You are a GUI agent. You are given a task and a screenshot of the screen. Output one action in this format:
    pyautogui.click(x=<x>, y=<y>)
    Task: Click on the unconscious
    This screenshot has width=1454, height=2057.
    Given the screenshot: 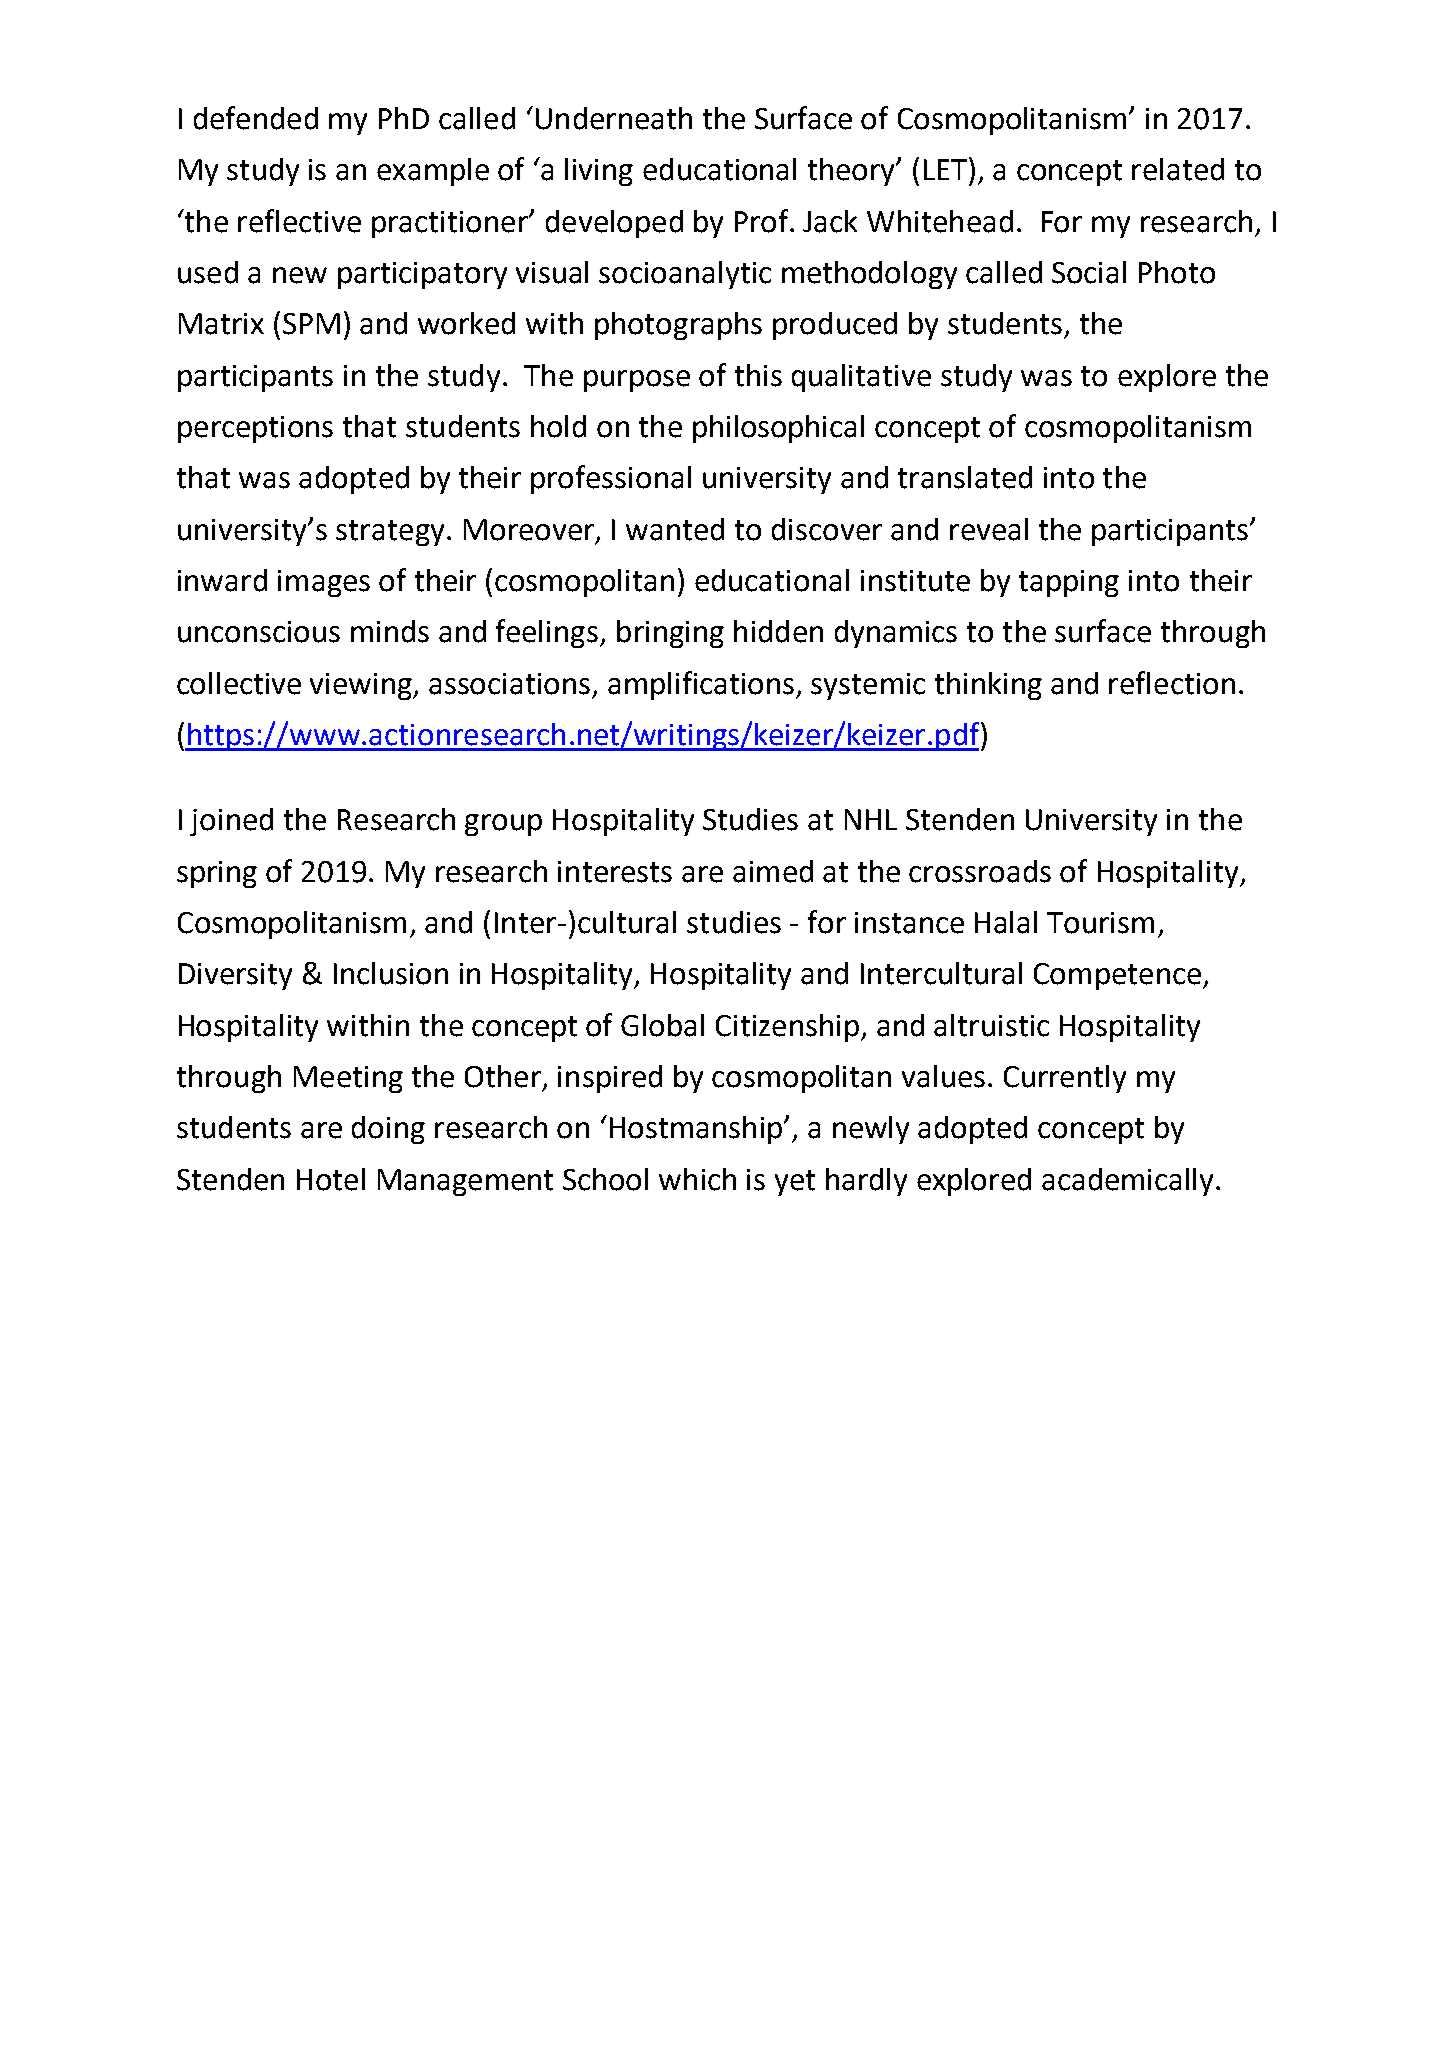 What is the action you would take?
    pyautogui.click(x=259, y=632)
